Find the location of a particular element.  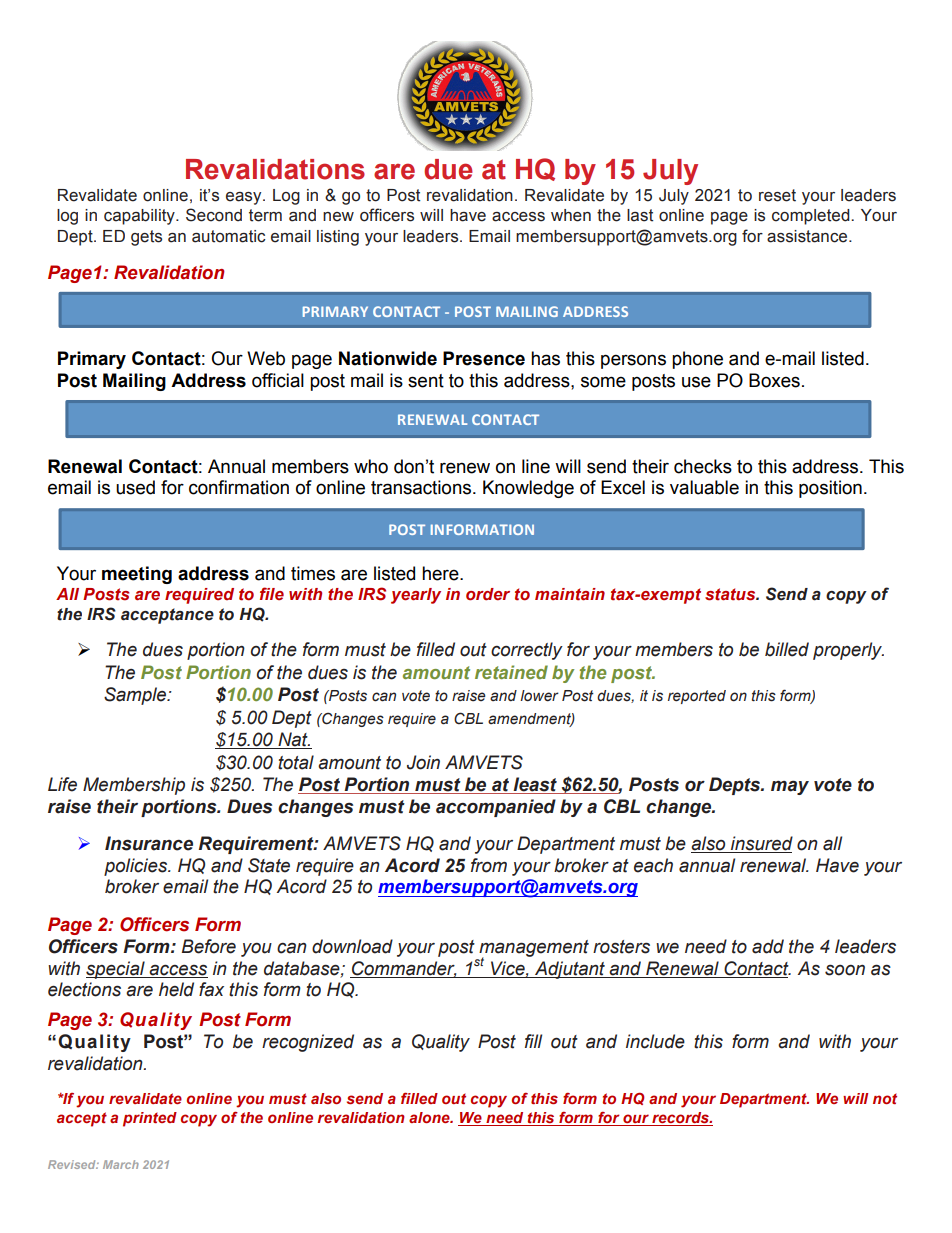

retained is located at coordinates (511, 672).
